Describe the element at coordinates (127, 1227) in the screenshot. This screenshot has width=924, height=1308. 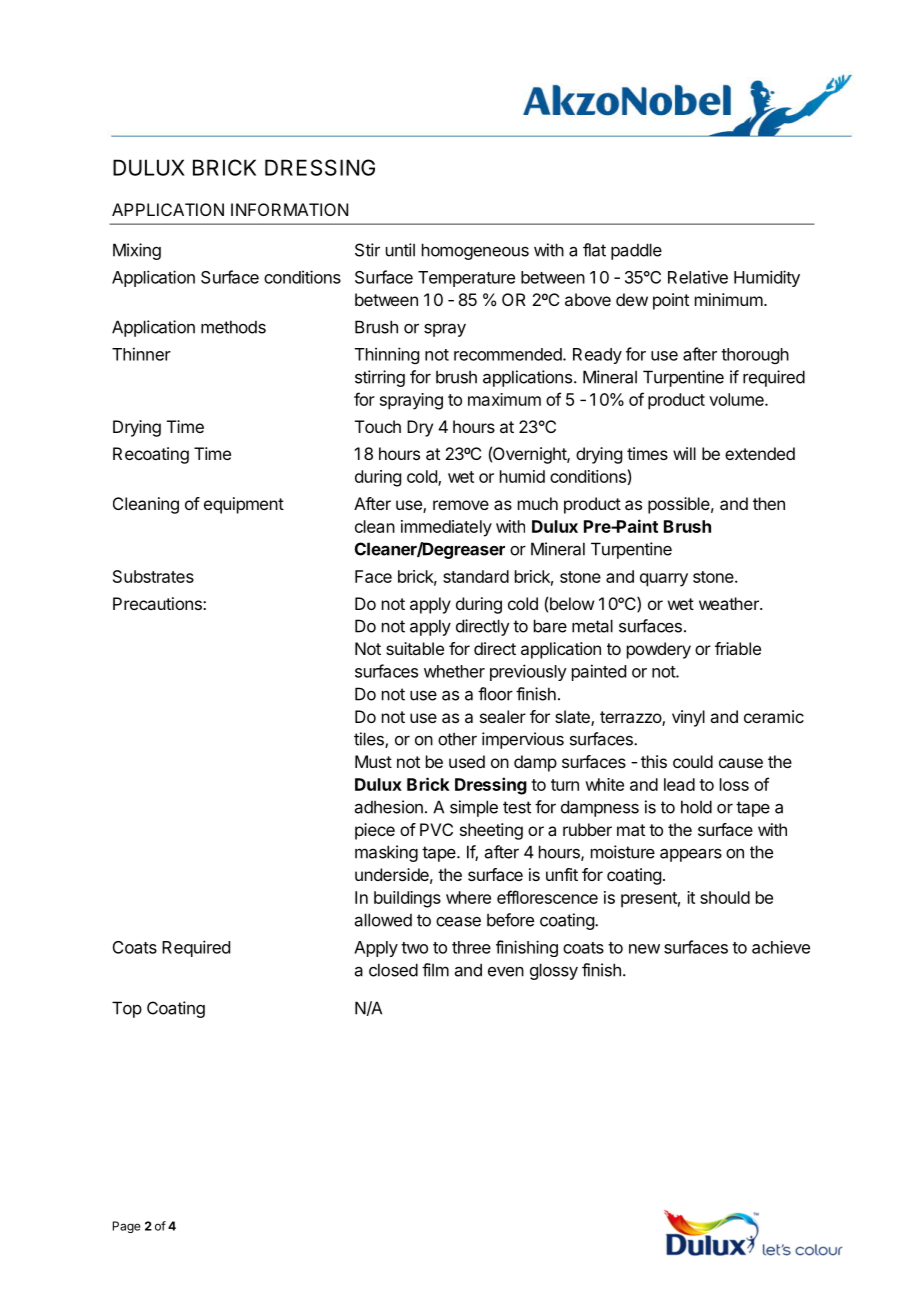
I see `Page` at that location.
